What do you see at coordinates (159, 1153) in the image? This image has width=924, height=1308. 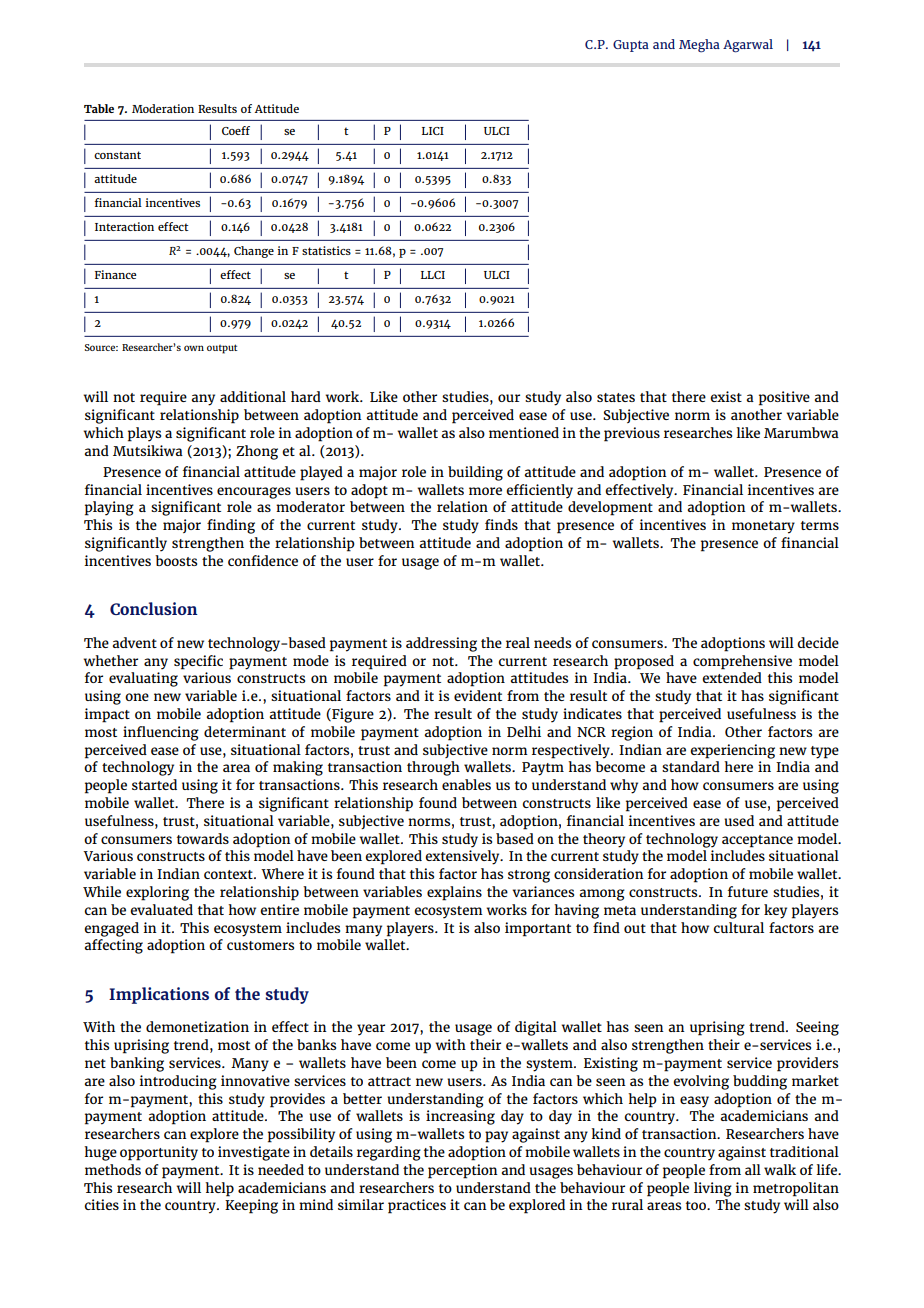 I see `opportunity` at bounding box center [159, 1153].
